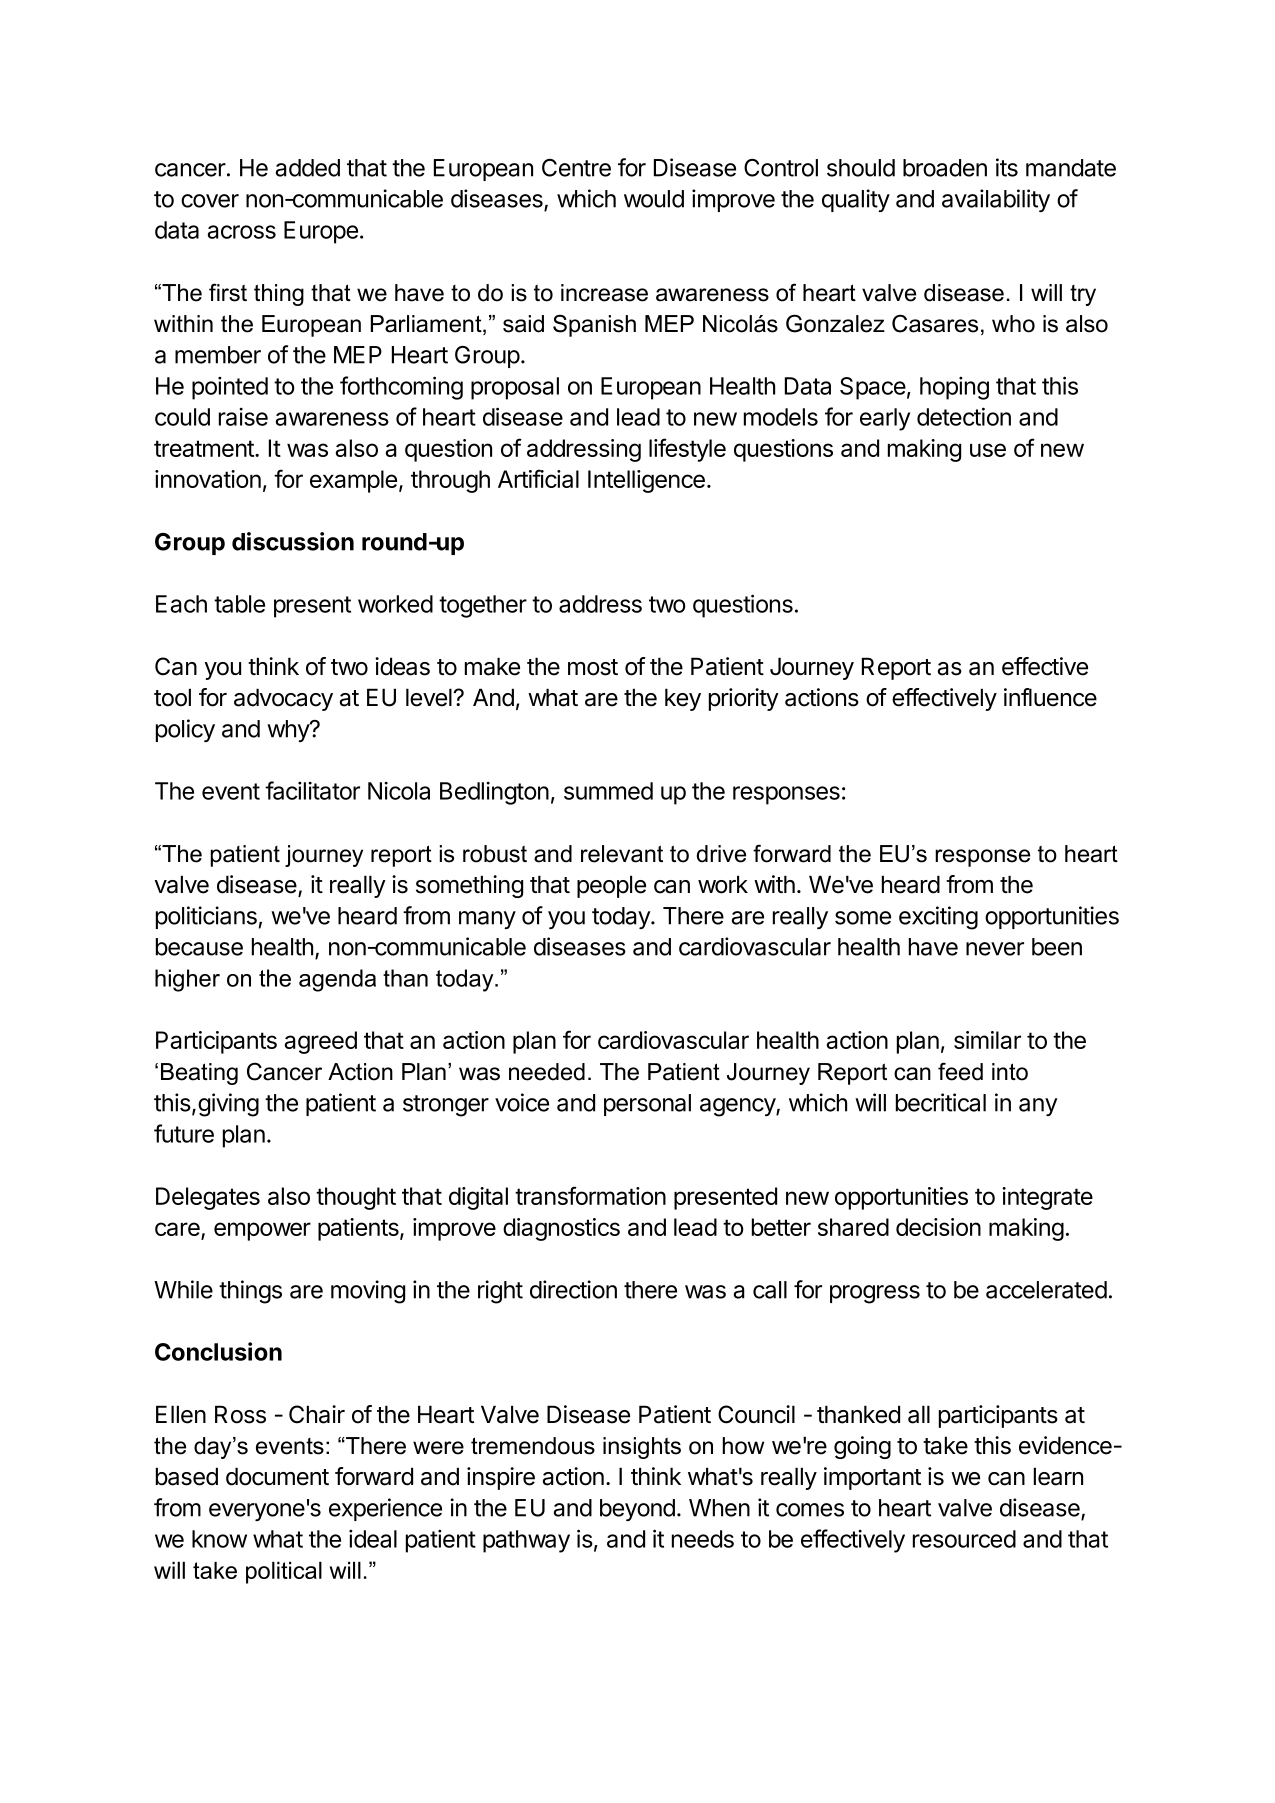  I want to click on availability, so click(996, 200).
